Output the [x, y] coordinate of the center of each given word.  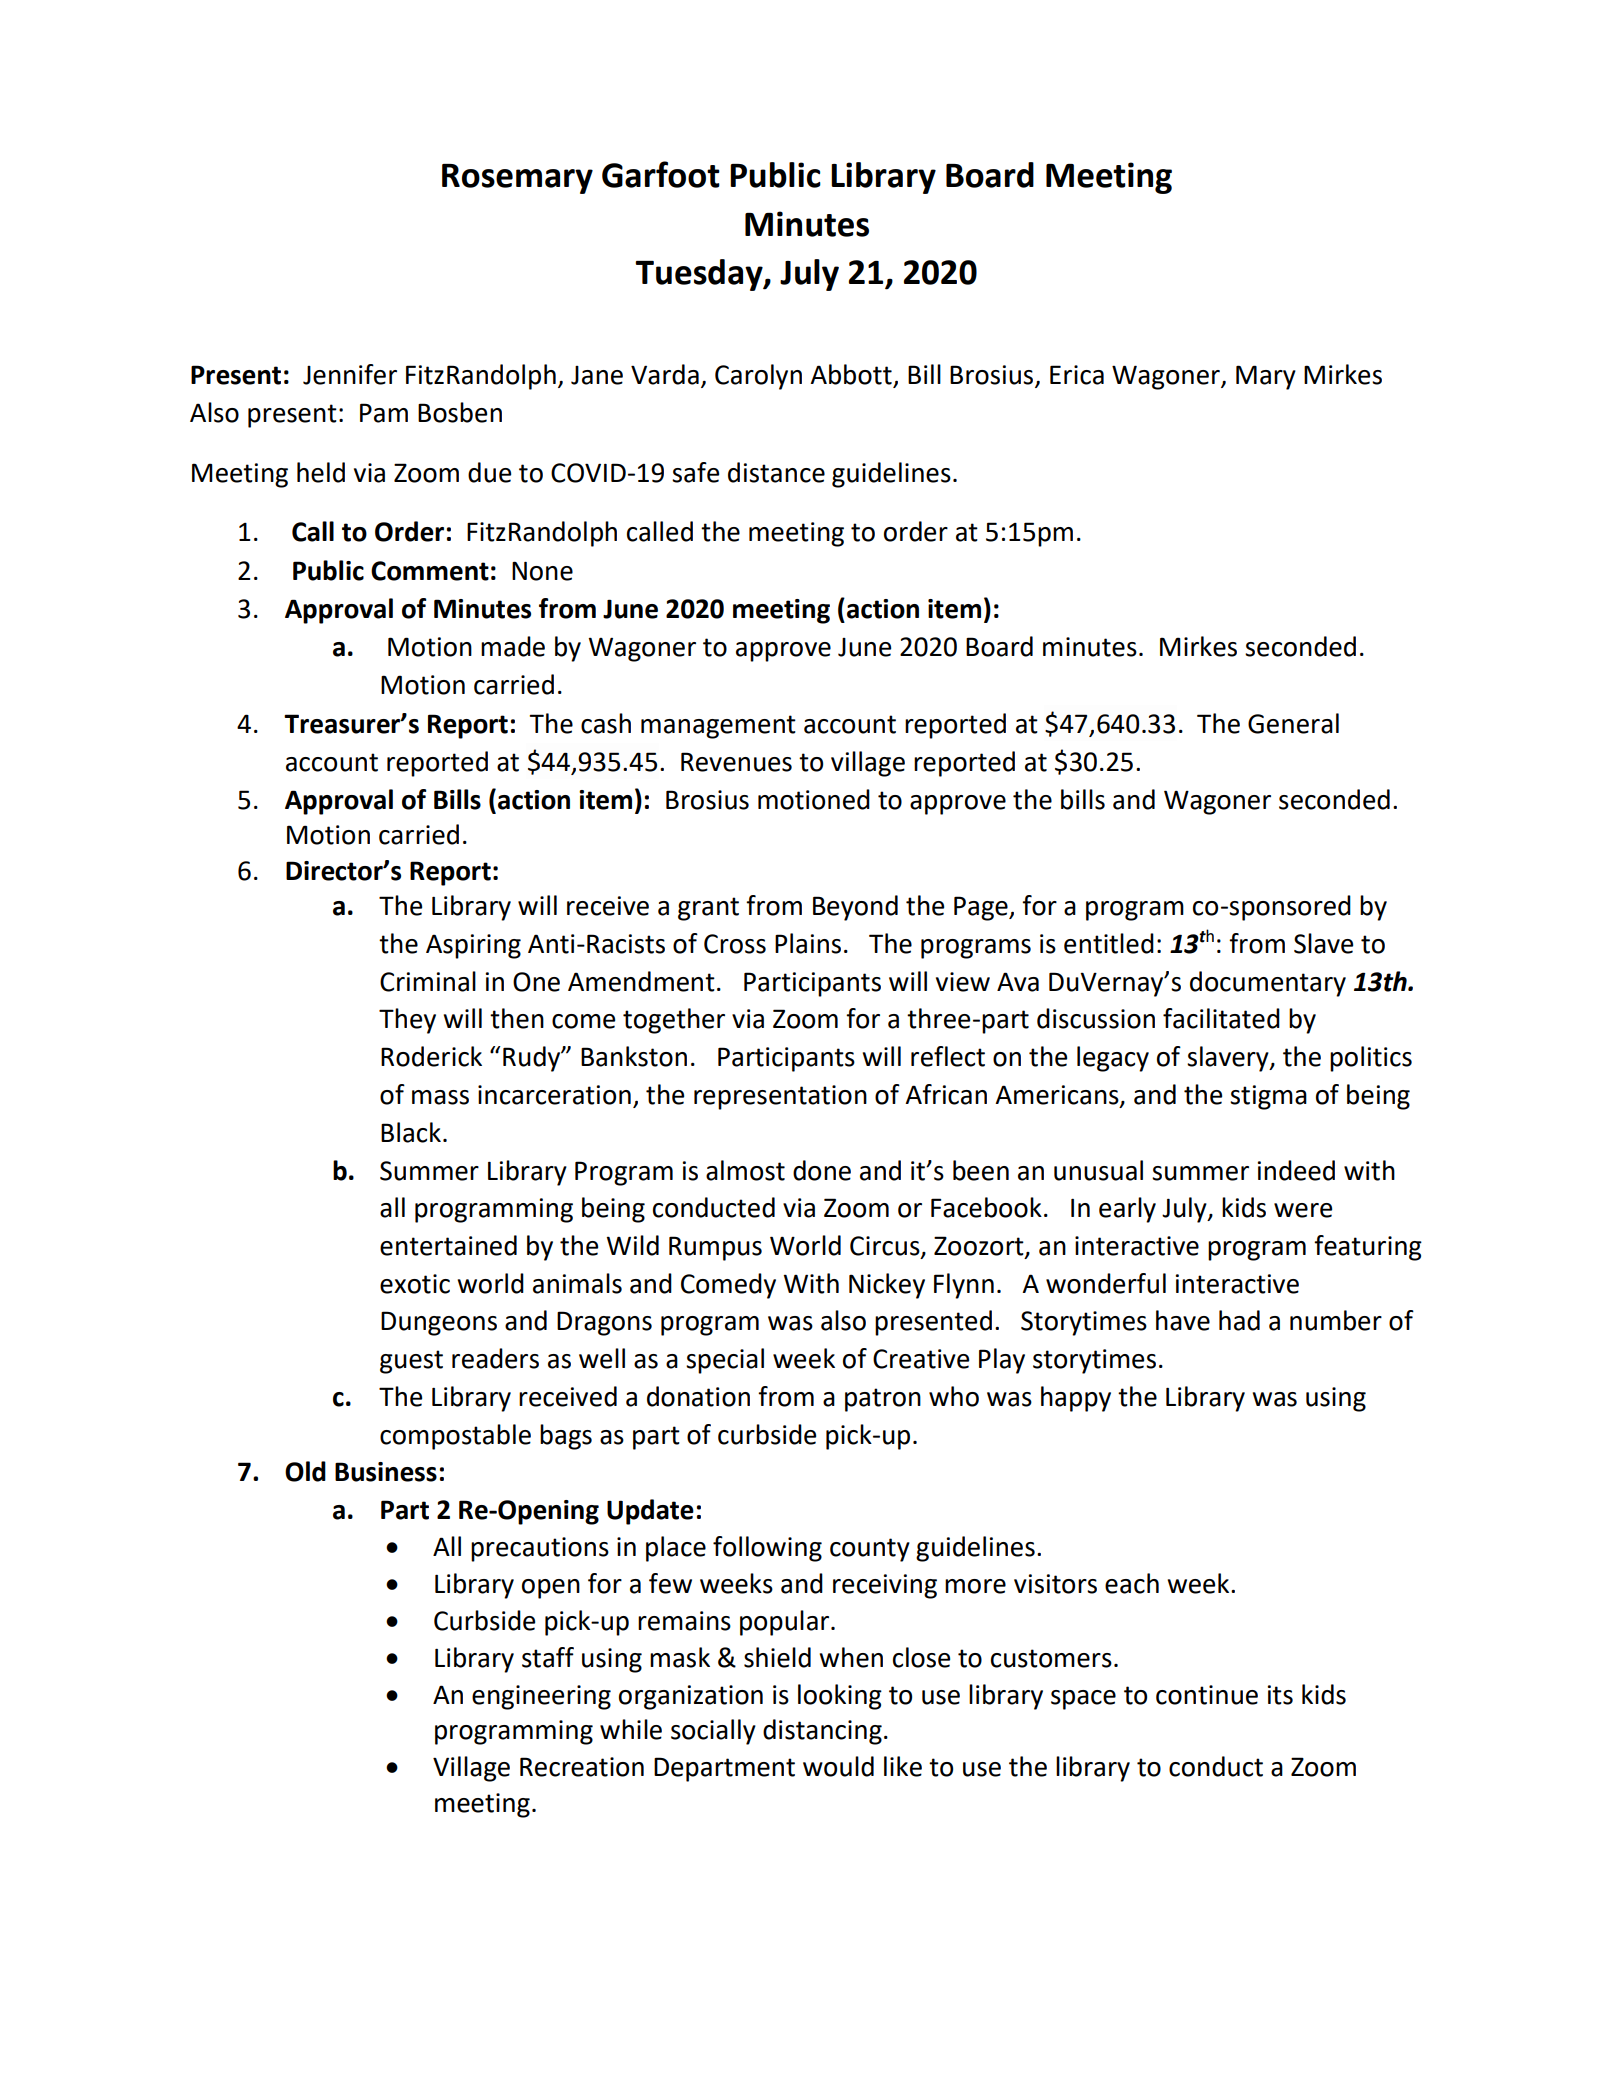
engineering [541, 1697]
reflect [948, 1056]
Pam [384, 413]
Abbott [852, 375]
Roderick [431, 1056]
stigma [1268, 1097]
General [1293, 723]
